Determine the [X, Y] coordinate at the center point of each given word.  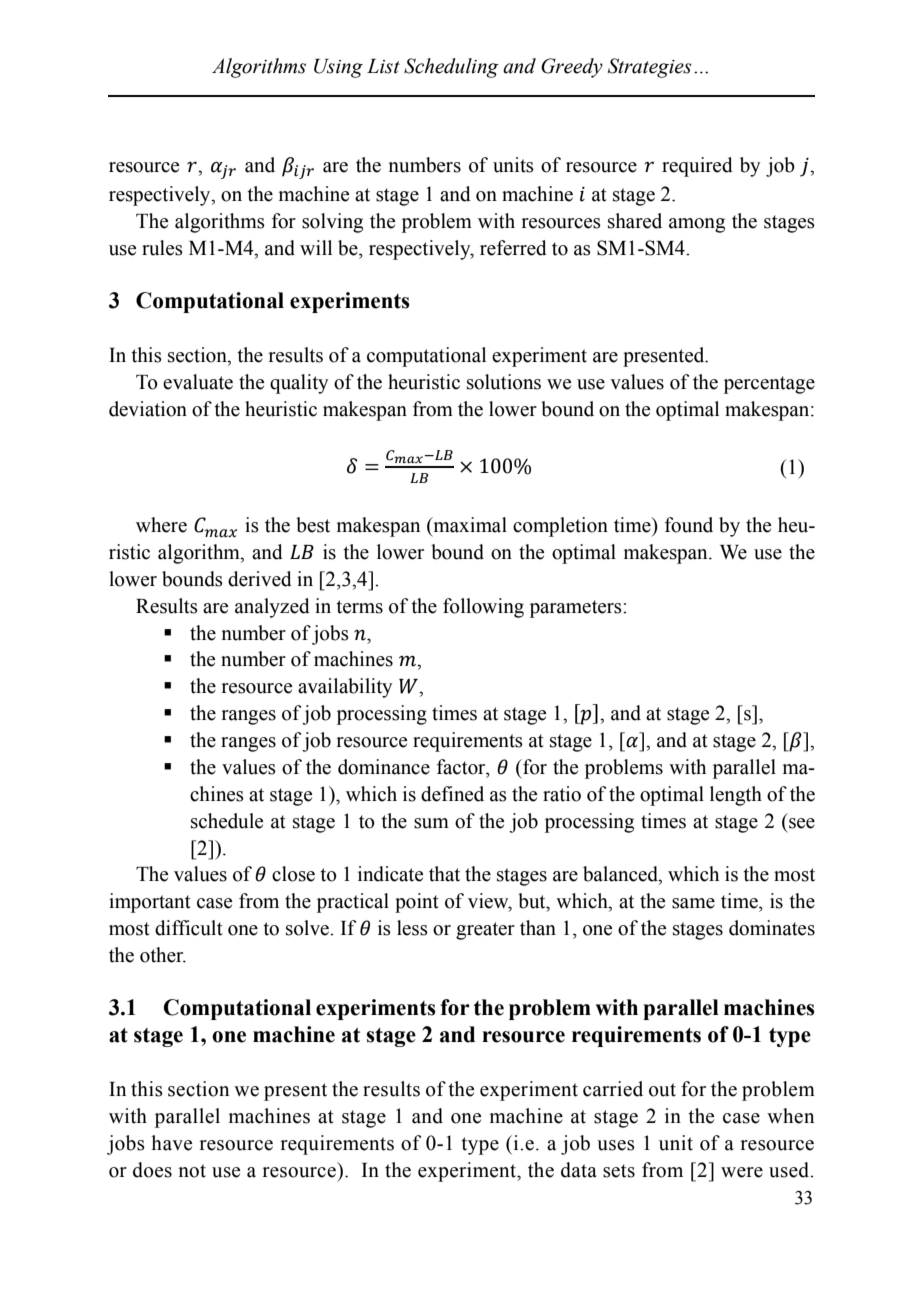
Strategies [650, 68]
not [192, 1171]
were [742, 1172]
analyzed [272, 608]
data [579, 1170]
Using [338, 68]
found [689, 525]
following [483, 608]
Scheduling [451, 68]
